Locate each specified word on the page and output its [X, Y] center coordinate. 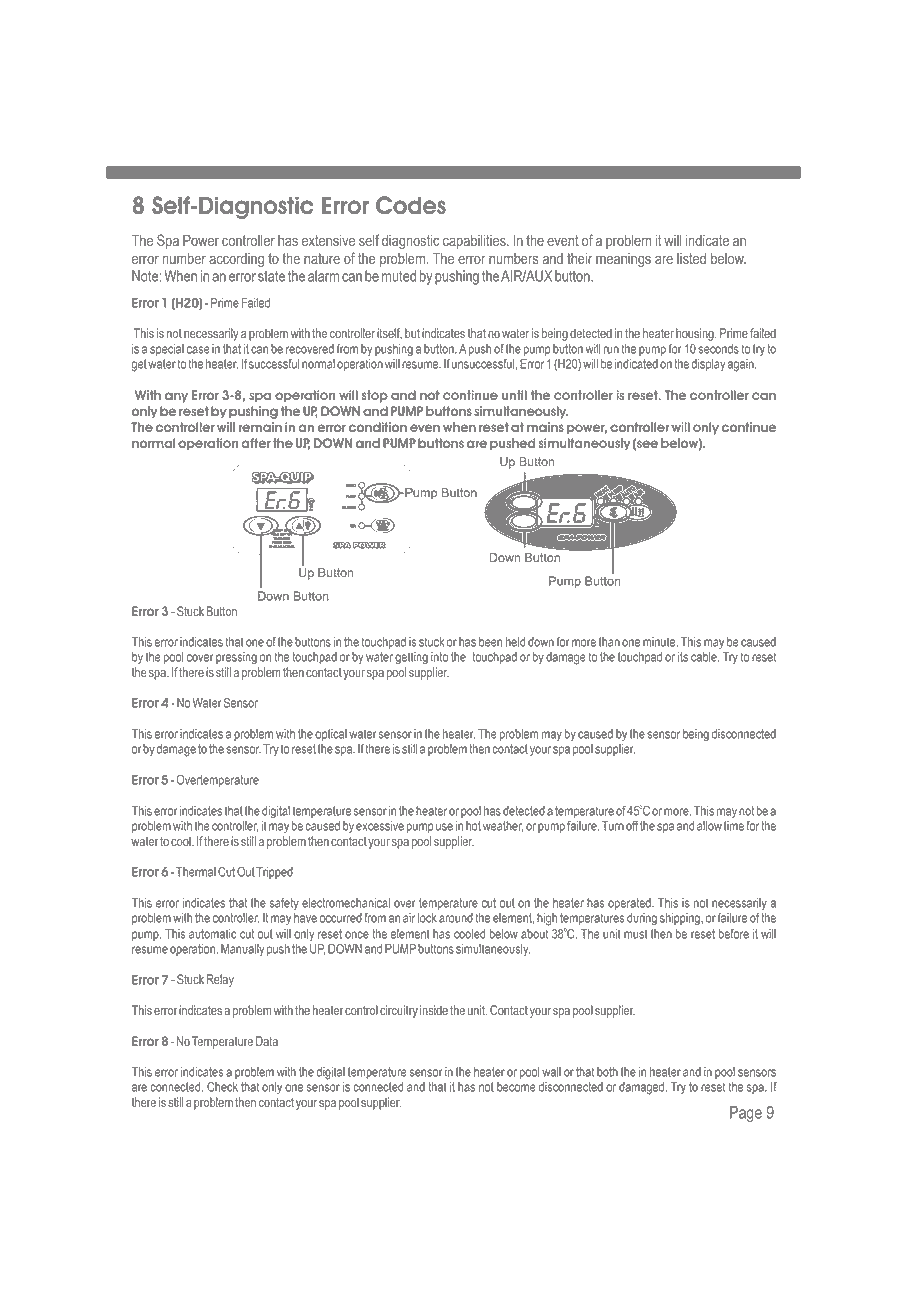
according [236, 260]
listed [691, 258]
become [516, 1087]
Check [222, 1086]
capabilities [475, 242]
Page [746, 1114]
